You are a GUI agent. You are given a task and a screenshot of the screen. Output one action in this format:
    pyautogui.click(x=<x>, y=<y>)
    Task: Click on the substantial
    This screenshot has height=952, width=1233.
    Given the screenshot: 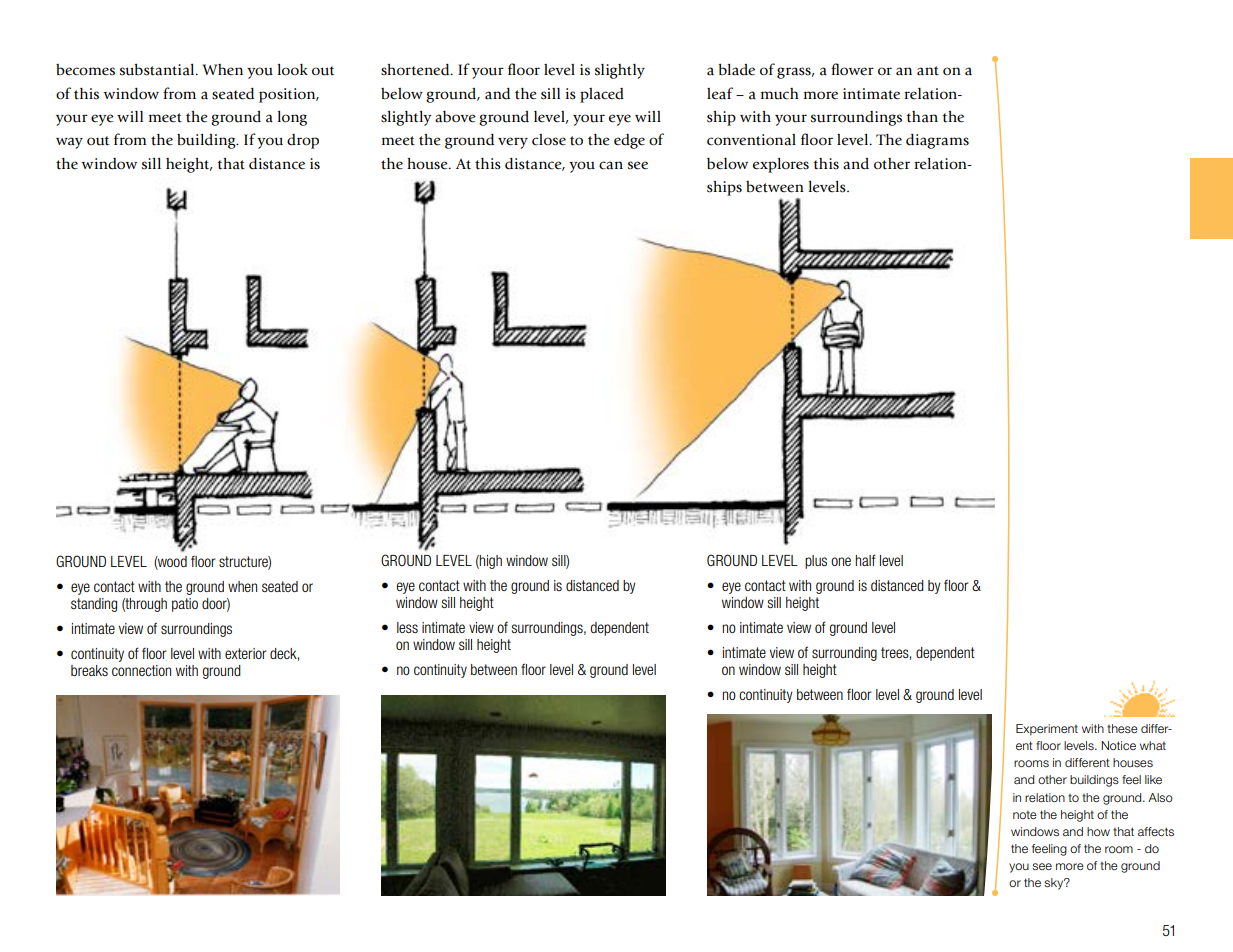 What is the action you would take?
    pyautogui.click(x=158, y=70)
